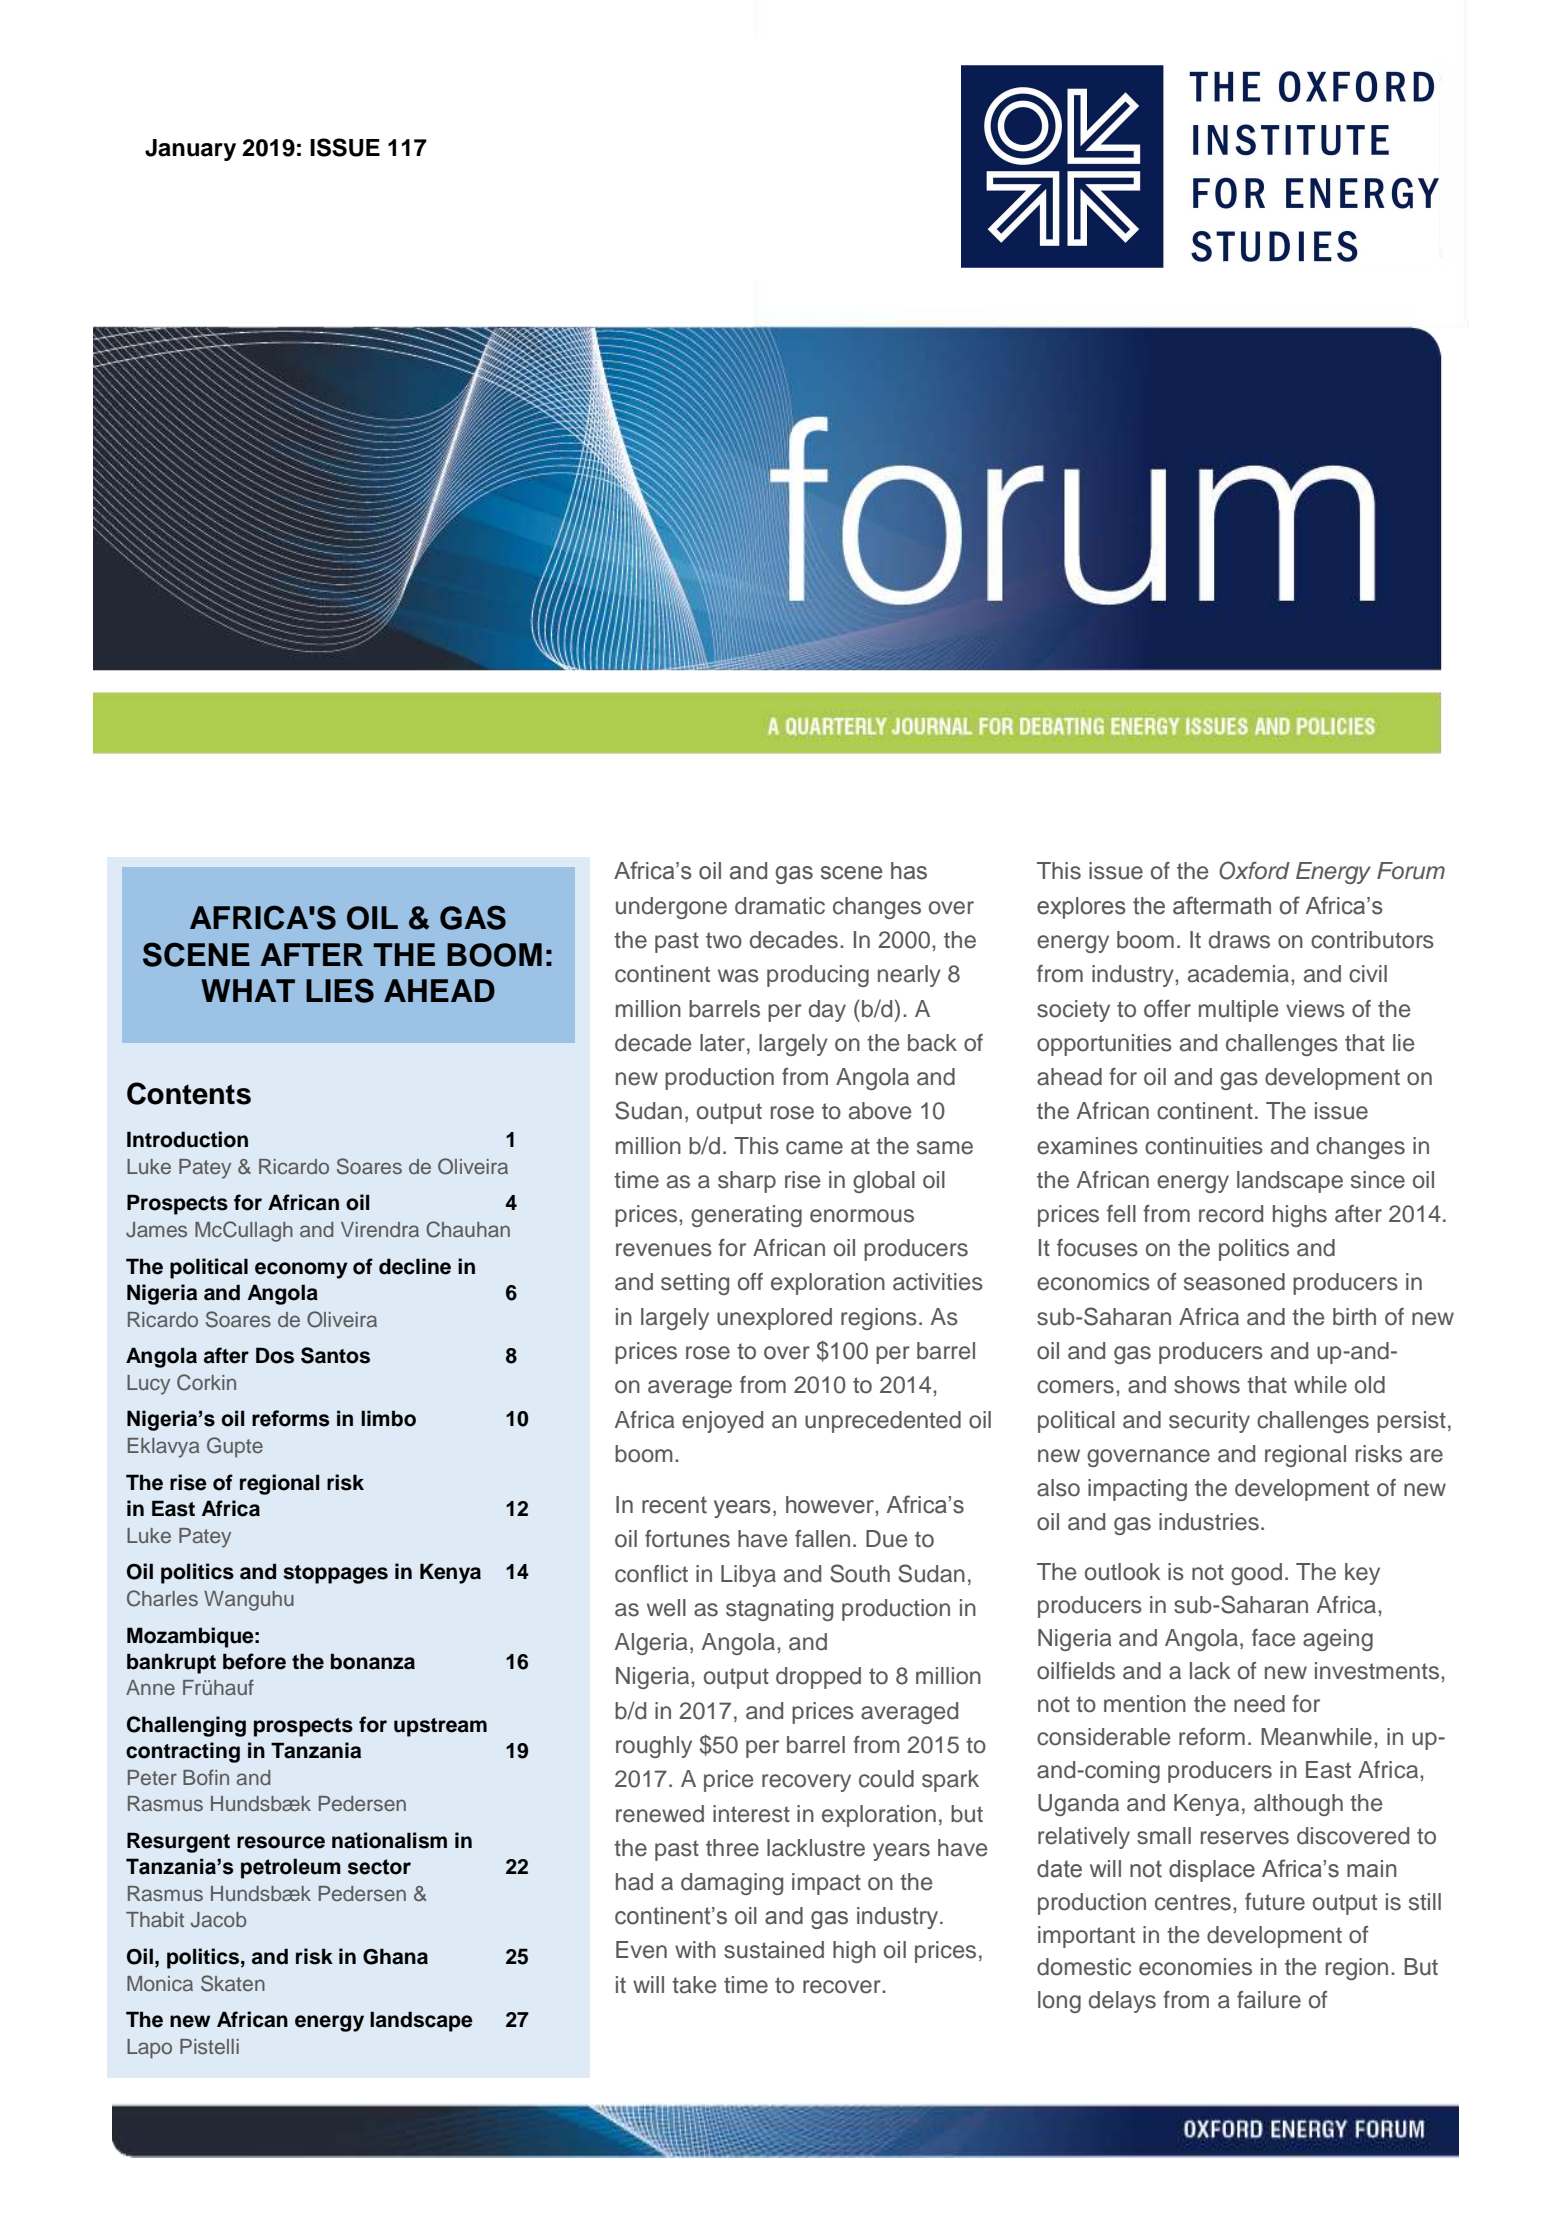  I want to click on day, so click(827, 1011).
